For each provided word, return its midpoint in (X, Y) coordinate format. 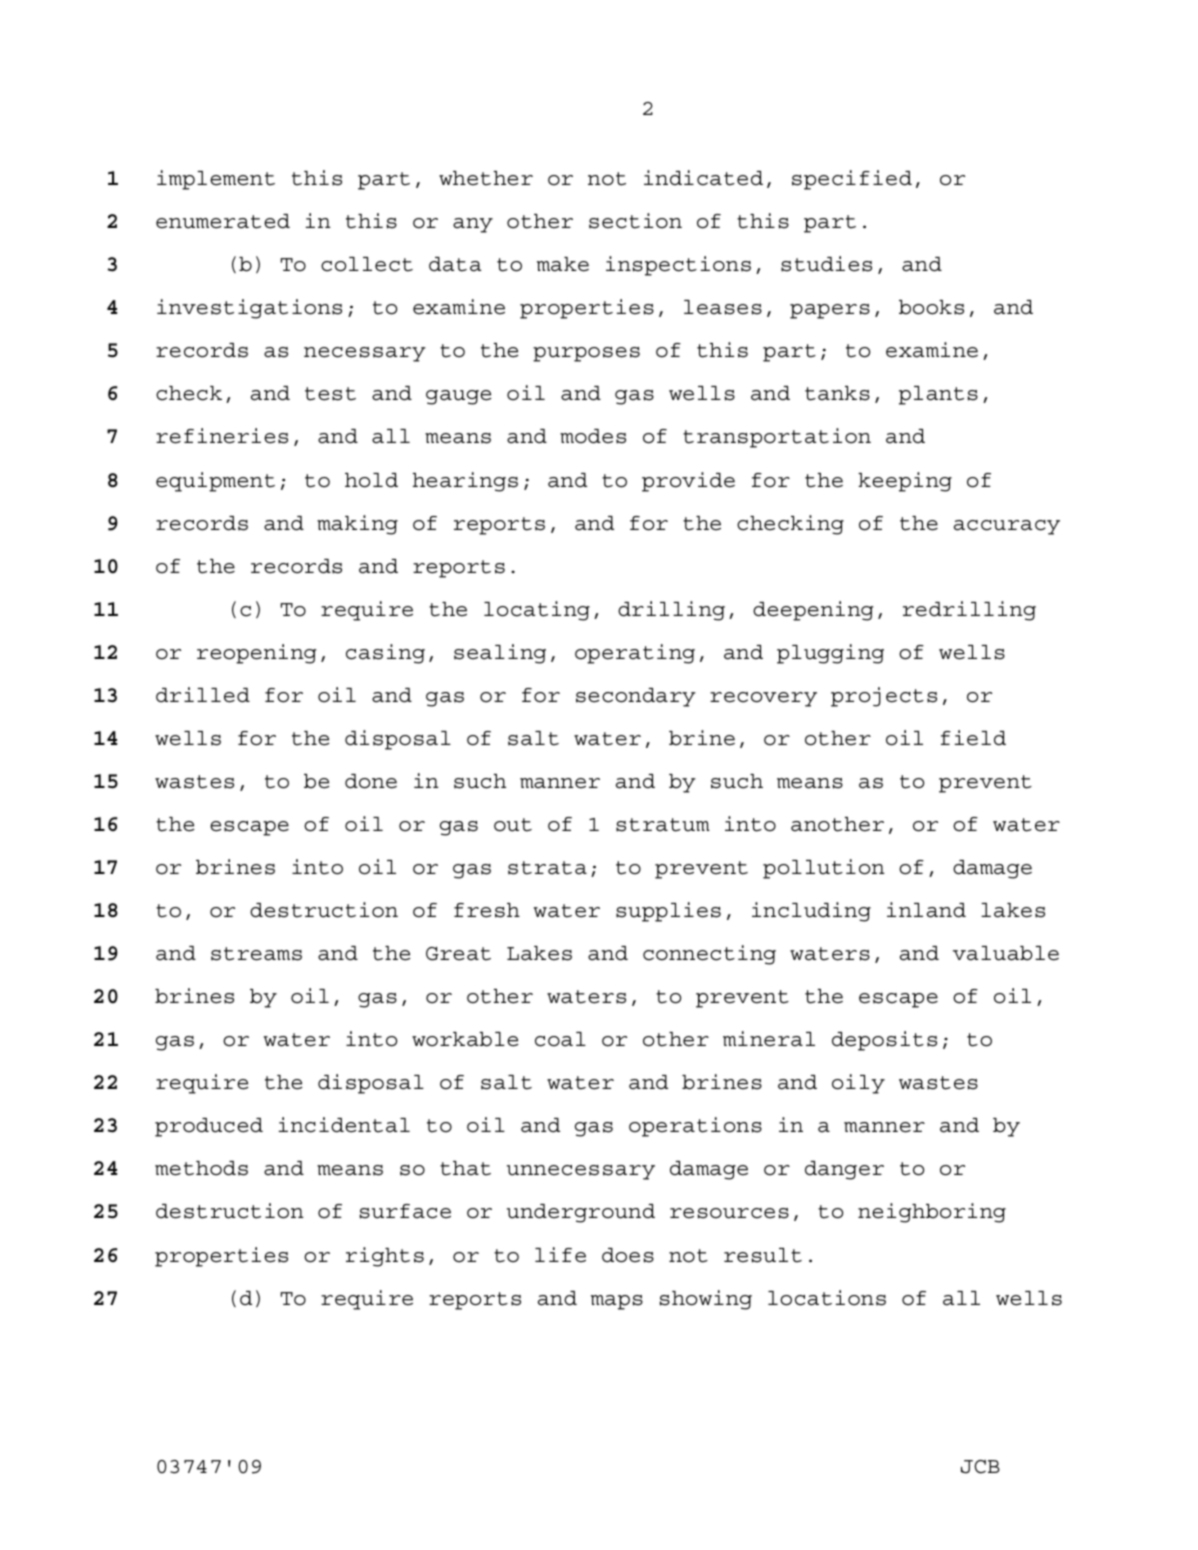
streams (256, 954)
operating (635, 654)
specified (852, 180)
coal (560, 1039)
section (635, 221)
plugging (830, 654)
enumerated (223, 221)
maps (617, 1302)
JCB (980, 1467)
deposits (884, 1041)
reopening (257, 654)
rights (385, 1257)
